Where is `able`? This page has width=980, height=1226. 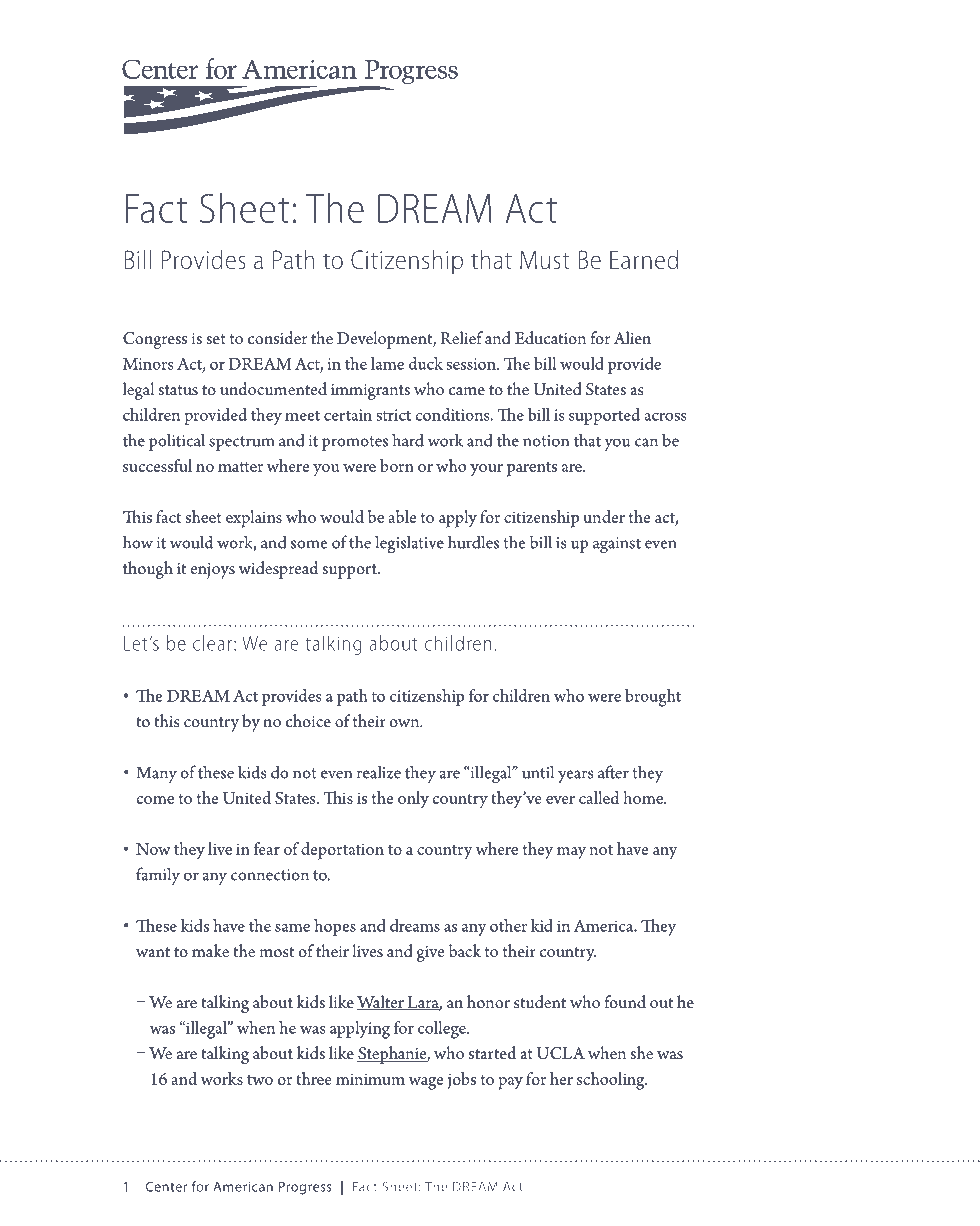 able is located at coordinates (402, 516).
